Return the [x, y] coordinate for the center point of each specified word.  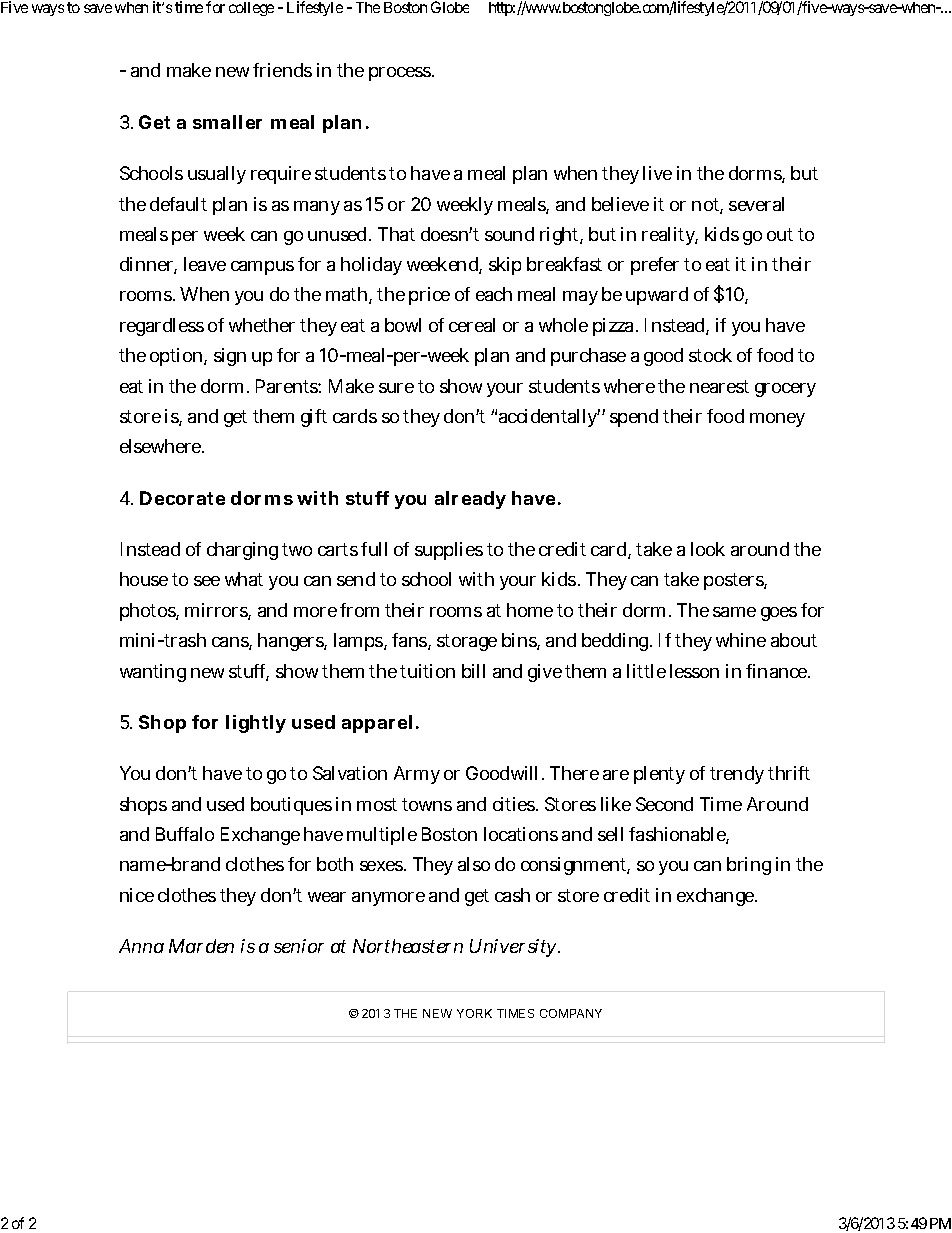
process [400, 74]
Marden [201, 946]
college [251, 9]
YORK [474, 1013]
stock [710, 355]
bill [473, 671]
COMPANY [571, 1013]
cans [231, 643]
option [176, 357]
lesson [694, 671]
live [657, 173]
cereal [472, 325]
